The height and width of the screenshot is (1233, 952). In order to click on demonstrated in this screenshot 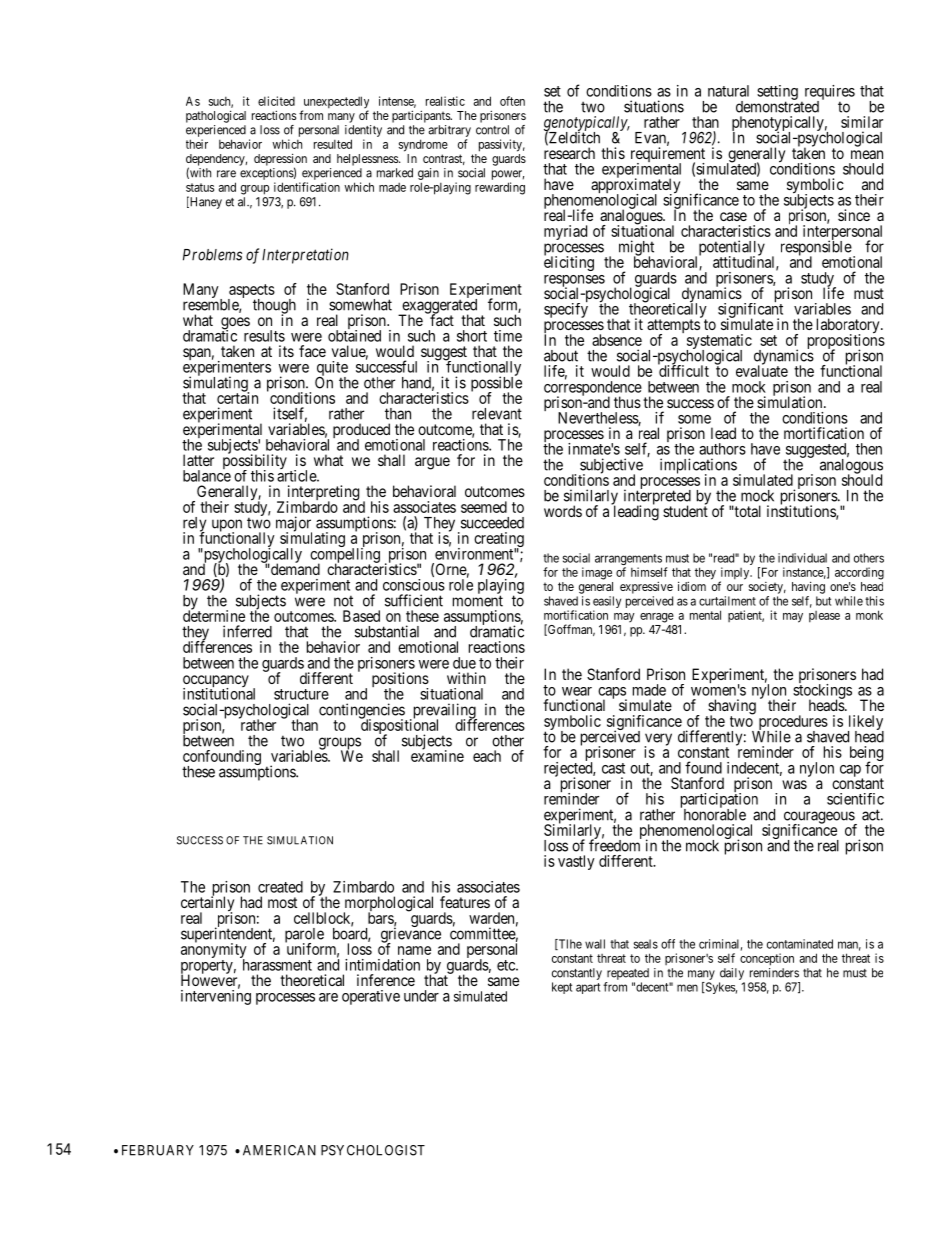, I will do `click(777, 106)`.
